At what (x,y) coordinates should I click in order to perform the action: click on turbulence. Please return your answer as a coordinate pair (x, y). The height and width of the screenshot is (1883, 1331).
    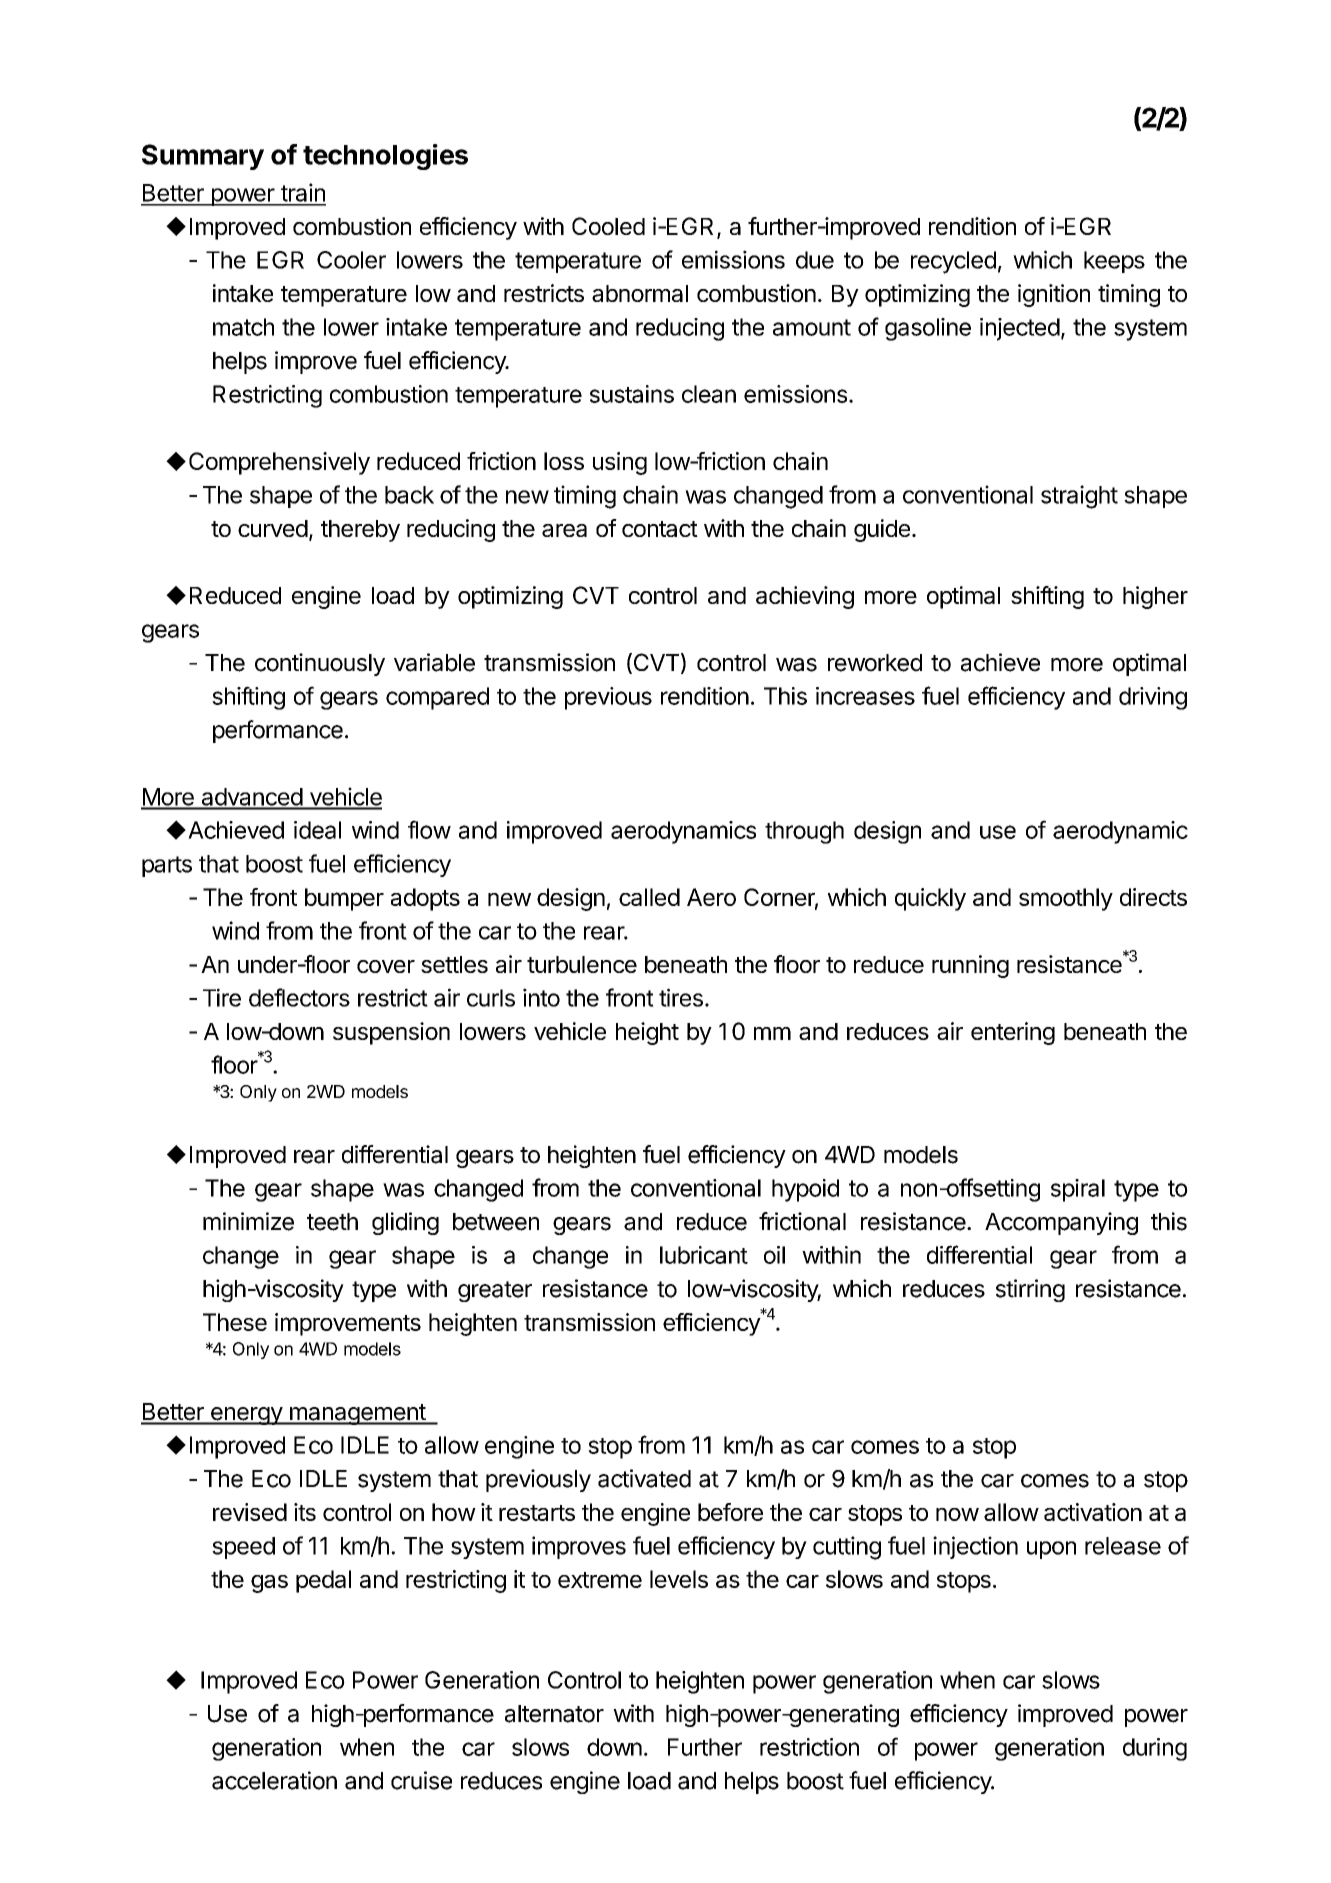
    Looking at the image, I should click on (582, 964).
